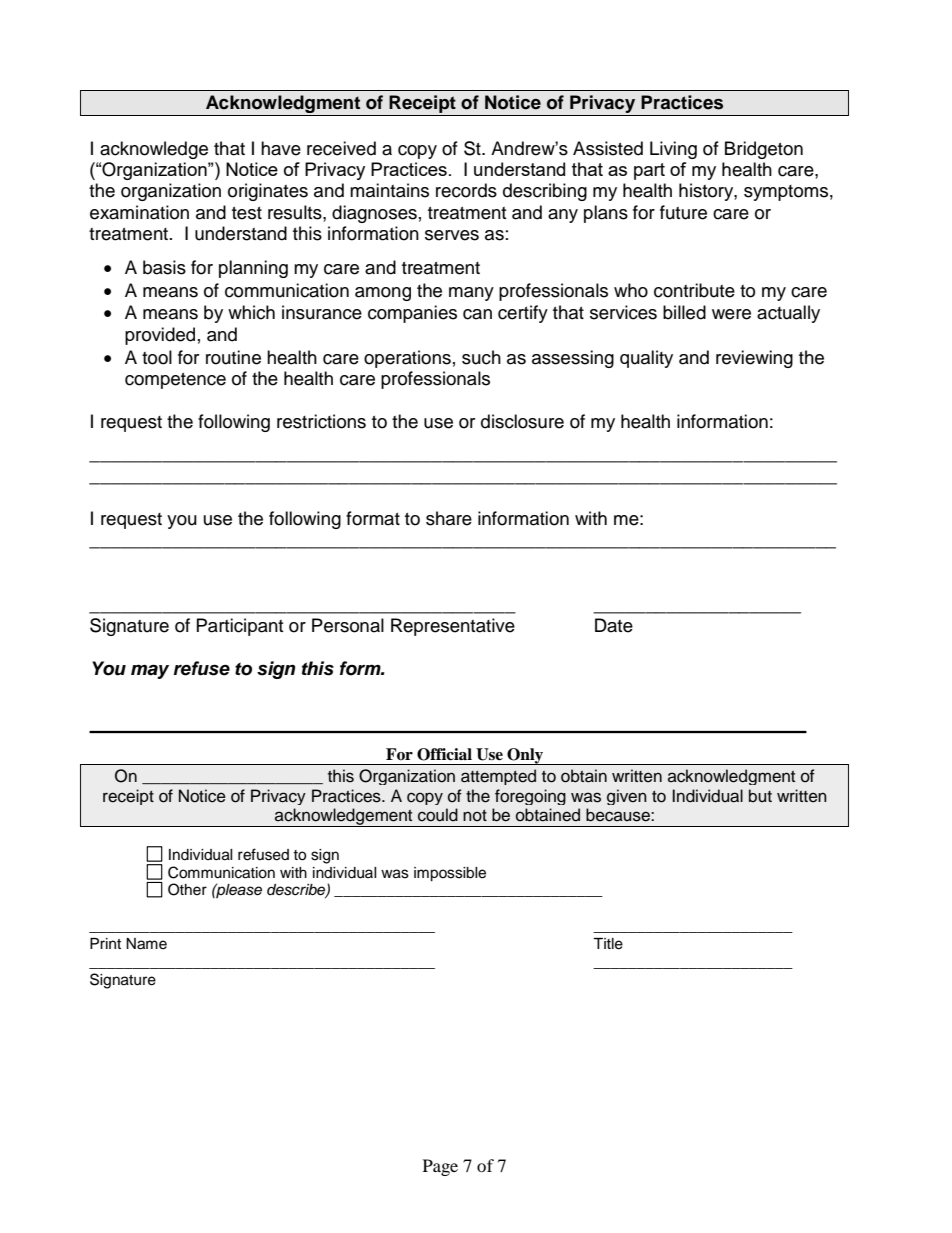 This image has width=952, height=1233. Describe the element at coordinates (608, 944) in the image. I see `Title` at that location.
